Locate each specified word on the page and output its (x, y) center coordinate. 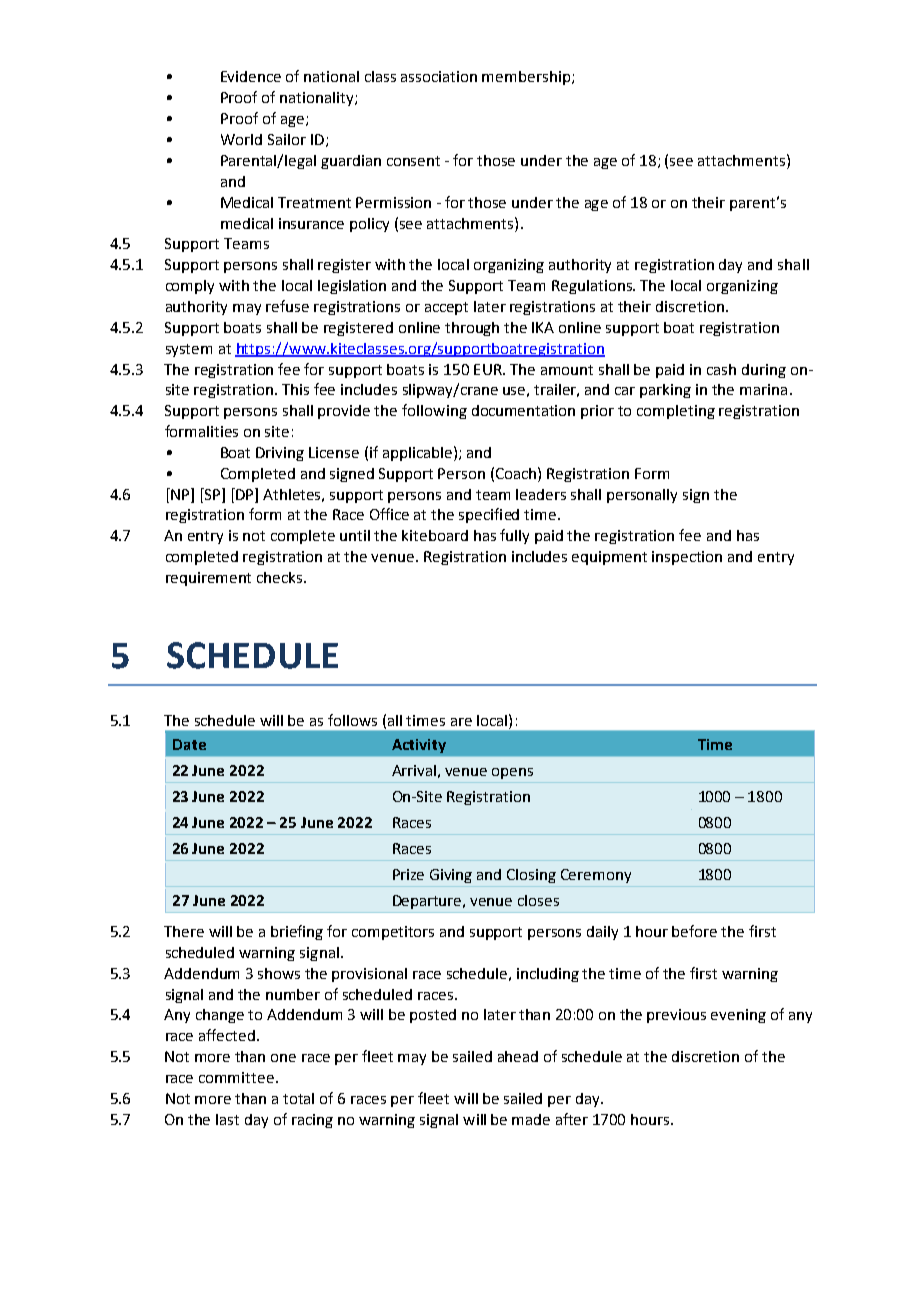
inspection (687, 558)
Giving (451, 876)
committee (236, 1077)
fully (514, 536)
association (439, 76)
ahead (518, 1056)
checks (281, 577)
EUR (489, 369)
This (295, 389)
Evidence (251, 76)
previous (676, 1016)
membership (526, 78)
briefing (297, 932)
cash (721, 369)
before (694, 931)
